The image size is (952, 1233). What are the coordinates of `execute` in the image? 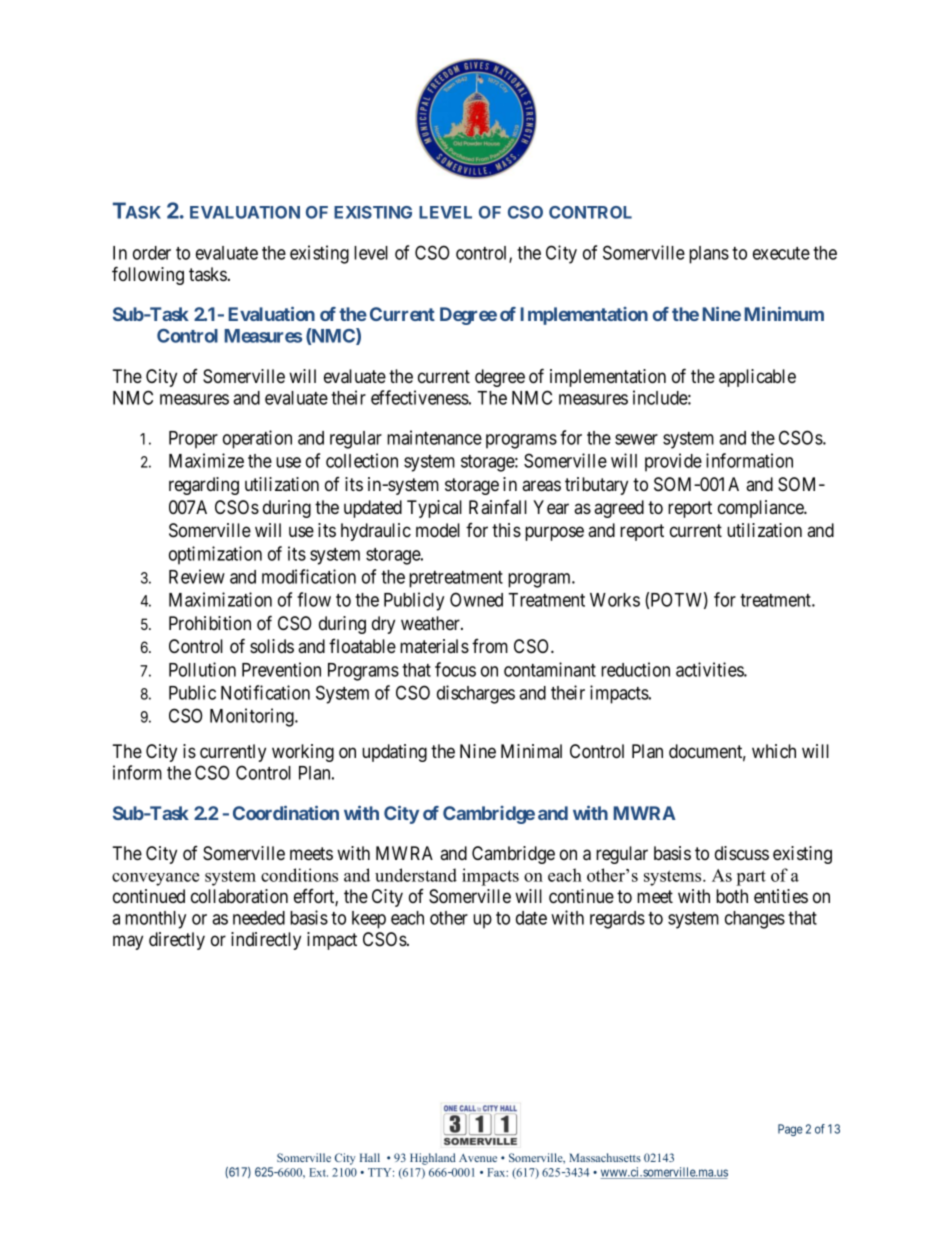 It's located at (781, 253).
